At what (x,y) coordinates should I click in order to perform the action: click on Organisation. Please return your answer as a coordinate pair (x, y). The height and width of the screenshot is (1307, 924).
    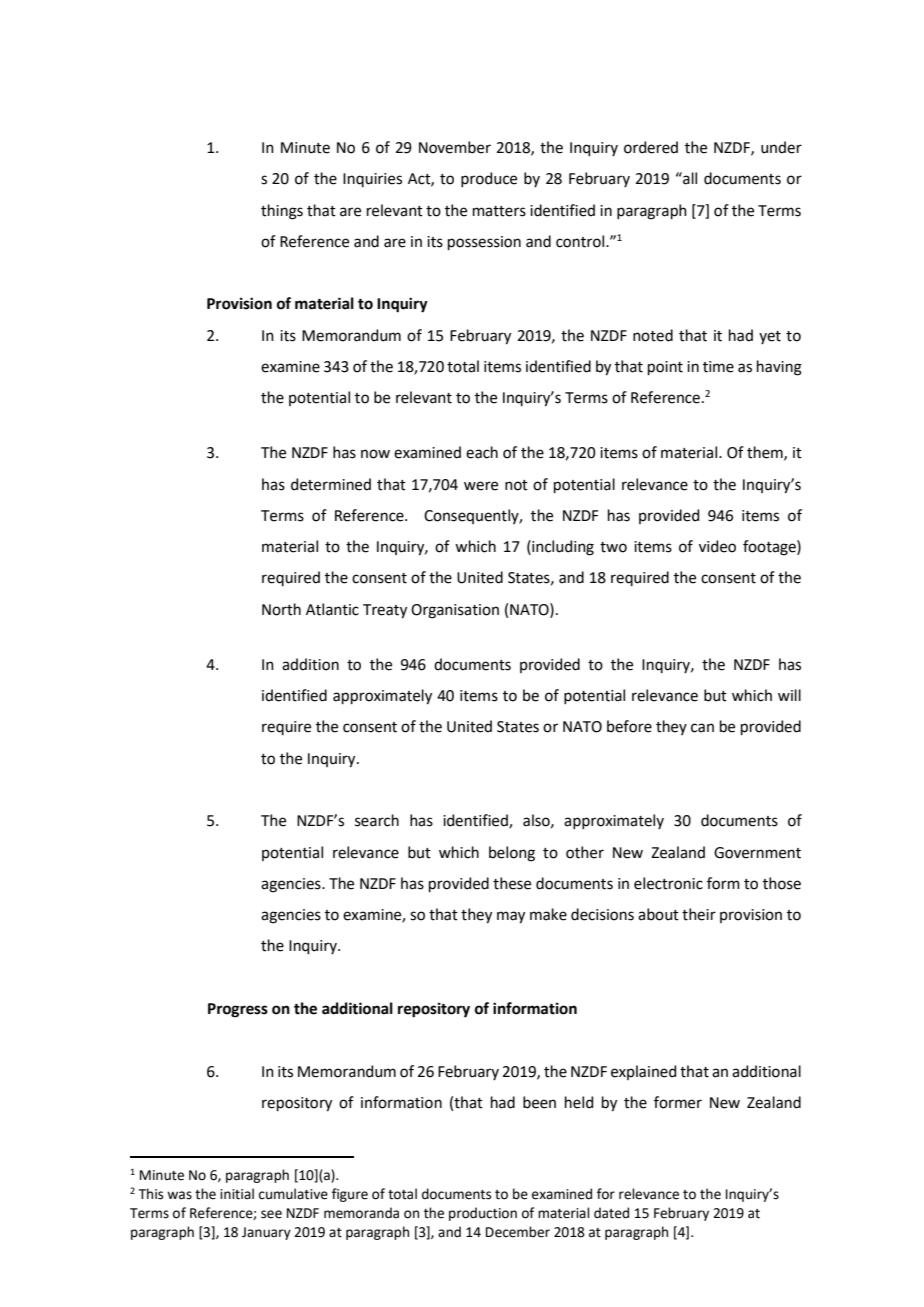
    Looking at the image, I should click on (455, 611).
